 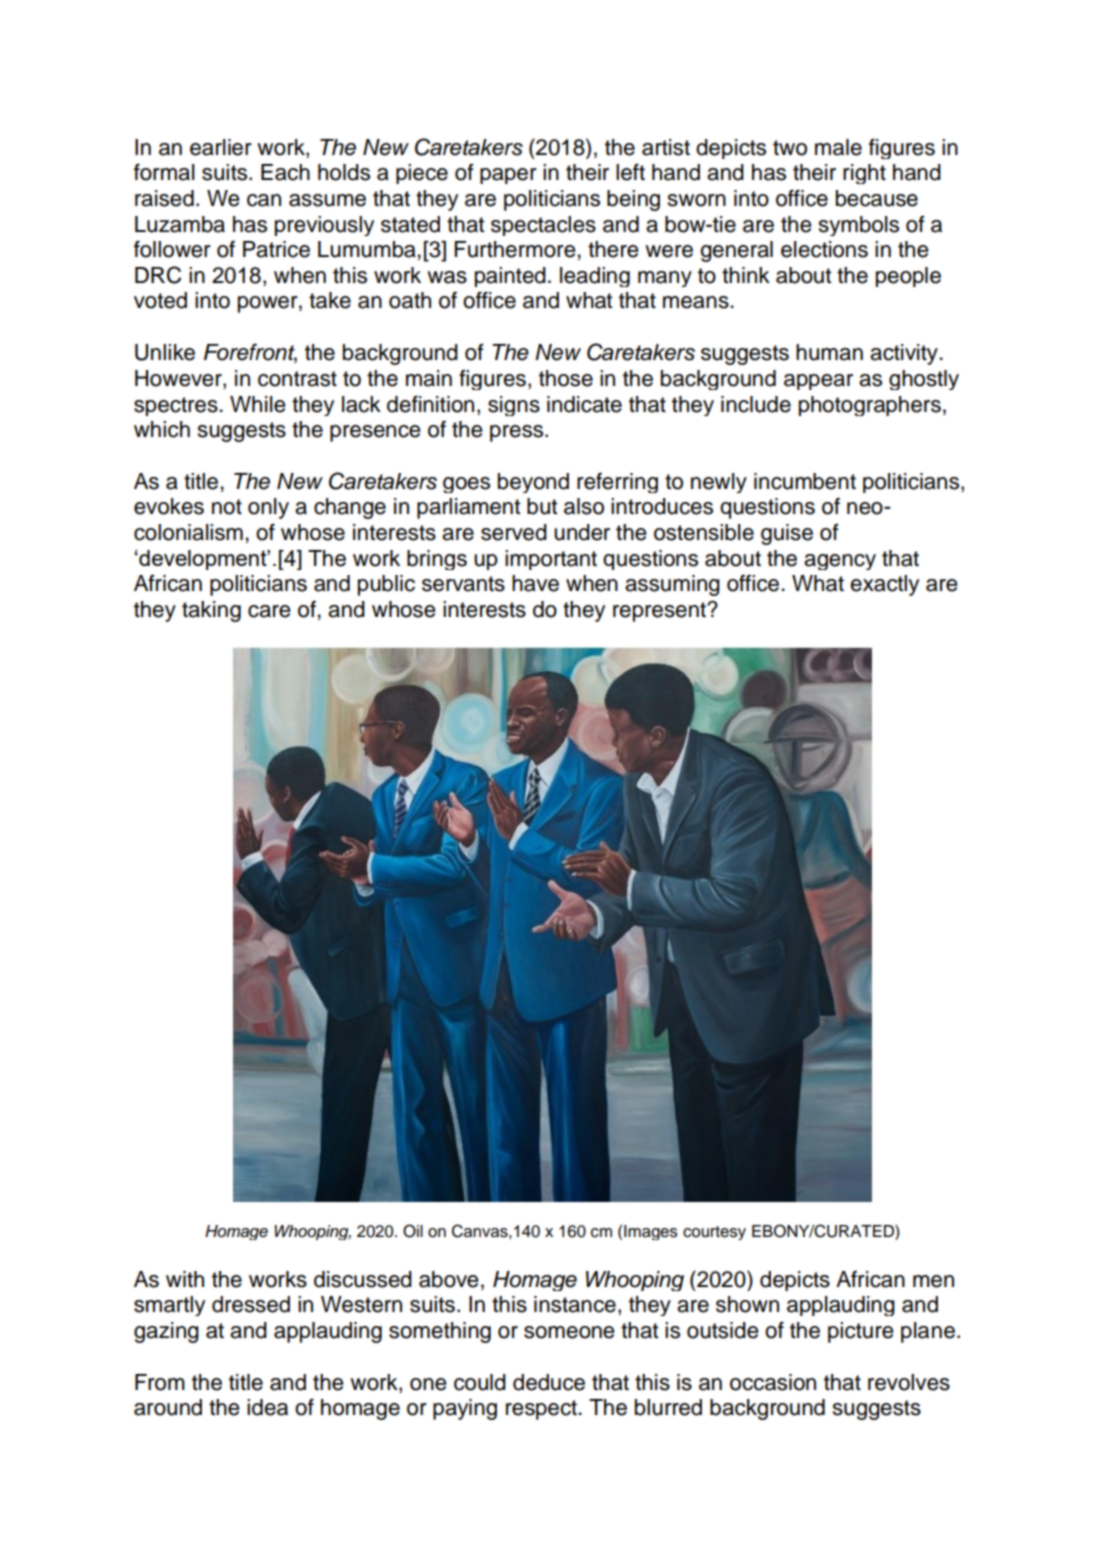 I want to click on Oil, so click(x=413, y=1231).
